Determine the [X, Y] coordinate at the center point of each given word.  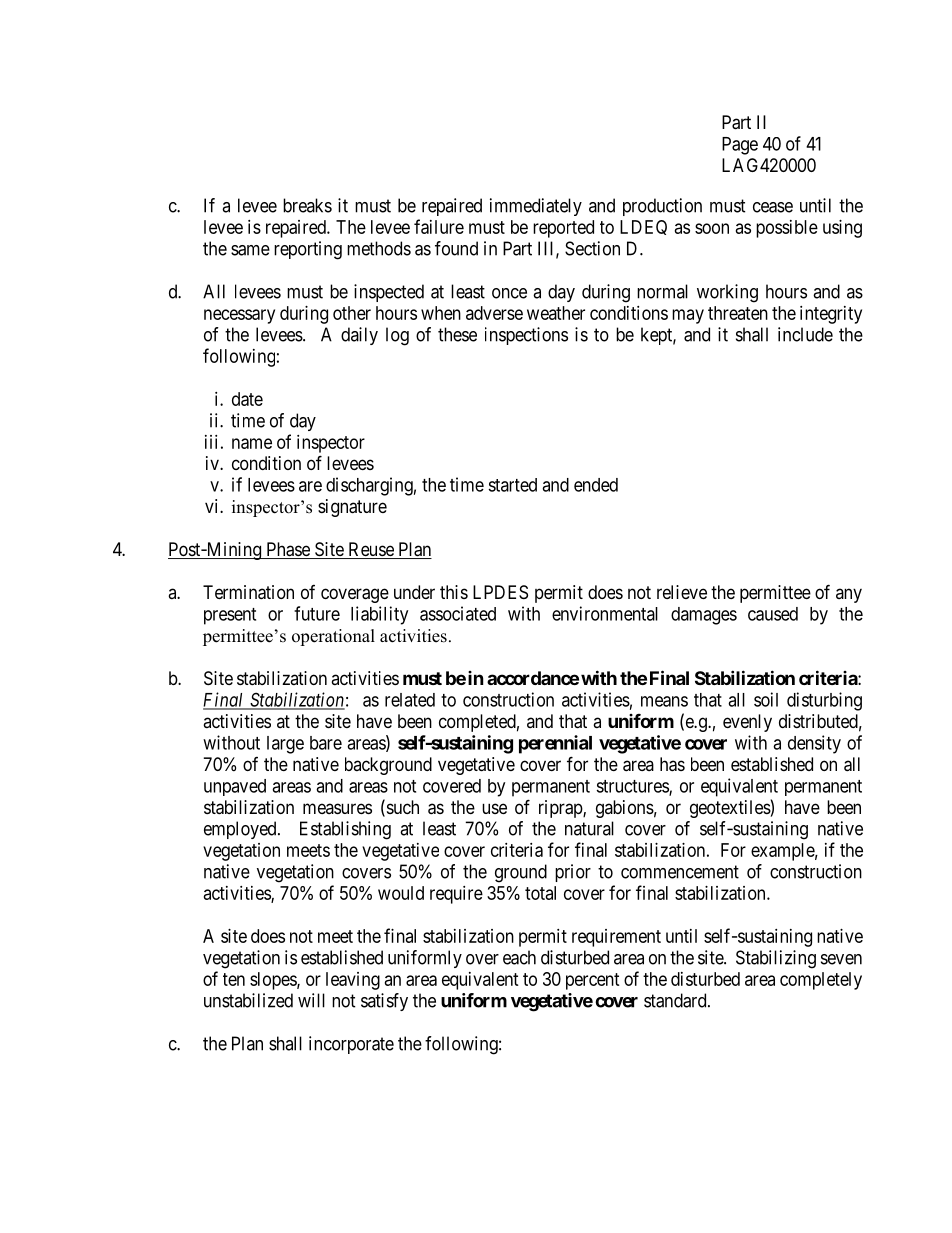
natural [589, 828]
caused [773, 614]
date [247, 399]
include [805, 334]
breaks [307, 205]
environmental [605, 613]
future [317, 613]
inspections [526, 336]
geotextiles [730, 809]
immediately [536, 207]
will [311, 1000]
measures [337, 808]
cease [773, 207]
